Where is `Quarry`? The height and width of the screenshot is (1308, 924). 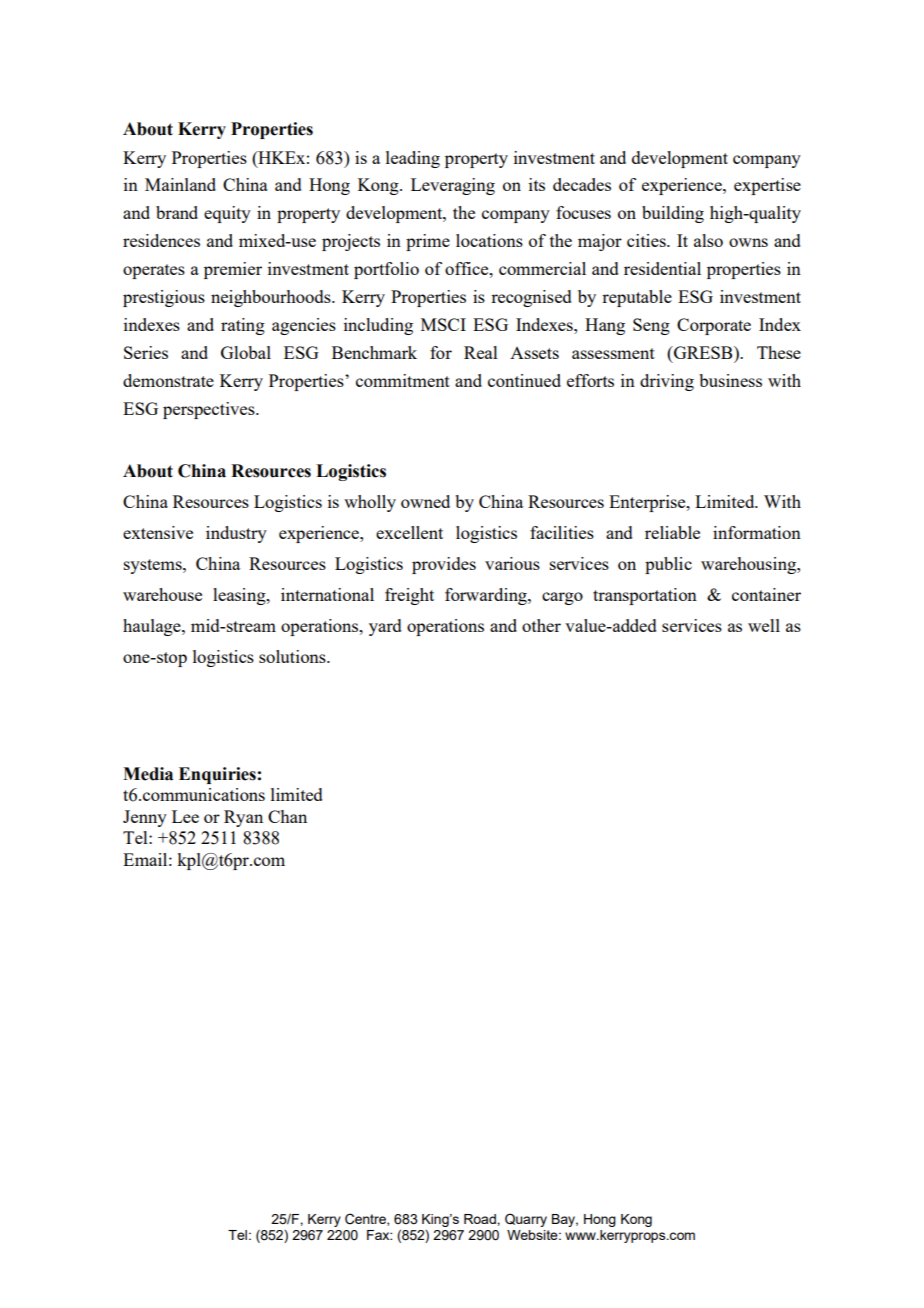
Quarry is located at coordinates (526, 1220).
